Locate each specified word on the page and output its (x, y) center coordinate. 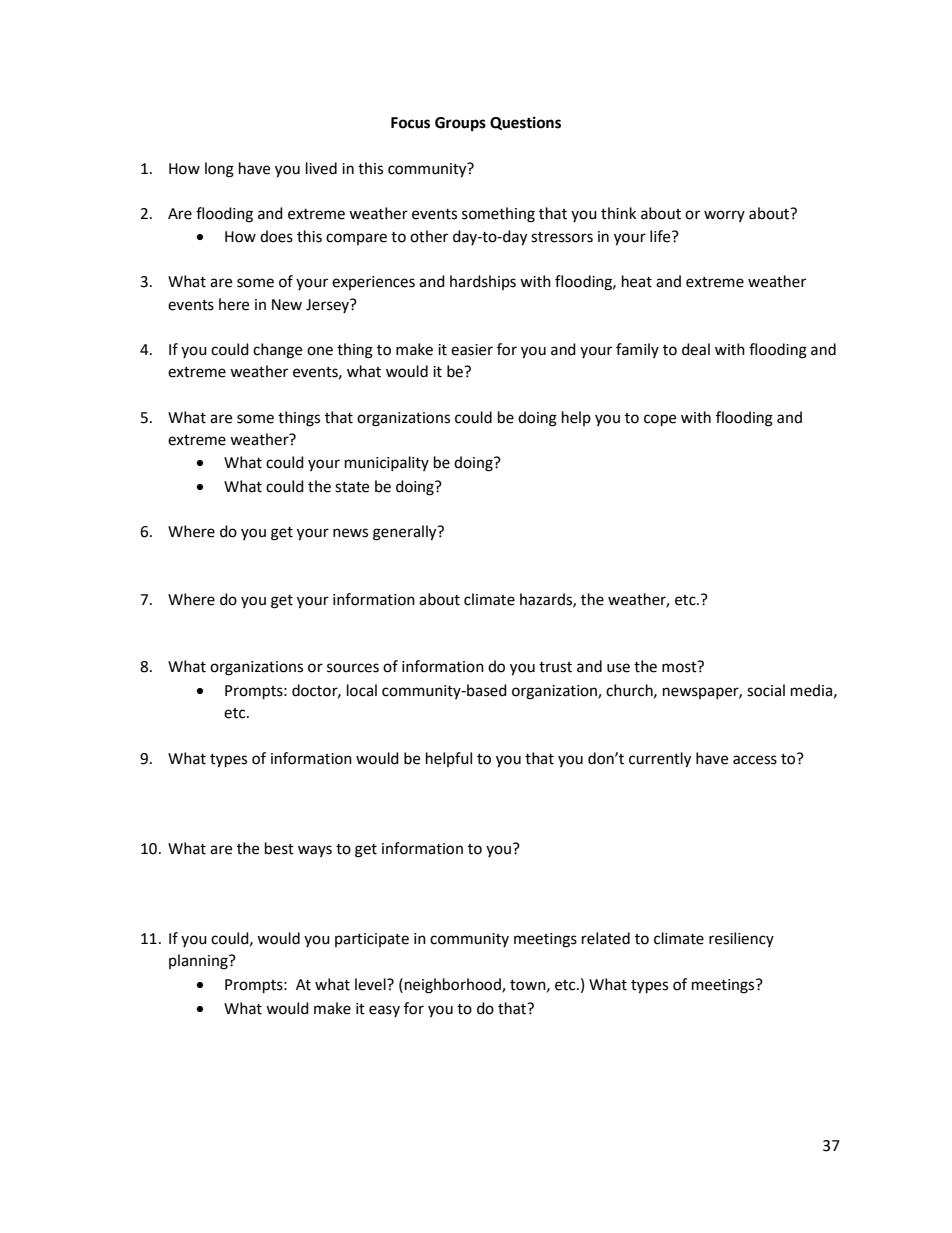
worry (724, 216)
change (277, 351)
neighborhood (454, 986)
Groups (460, 124)
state (352, 487)
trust (555, 667)
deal (696, 349)
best (279, 848)
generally (406, 533)
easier (472, 350)
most (680, 667)
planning (199, 962)
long (219, 170)
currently (660, 760)
